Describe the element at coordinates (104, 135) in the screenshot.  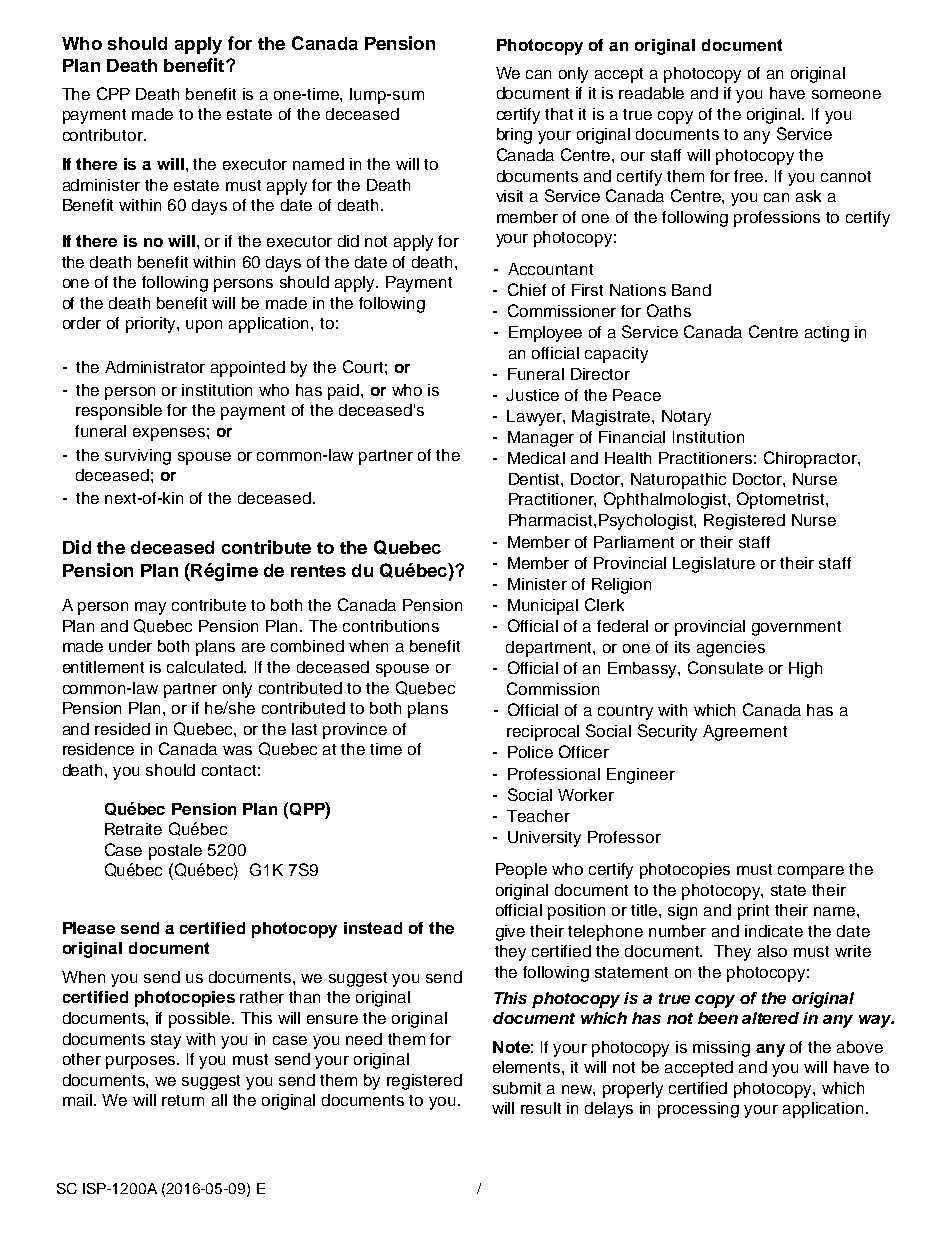
I see `contributor` at that location.
